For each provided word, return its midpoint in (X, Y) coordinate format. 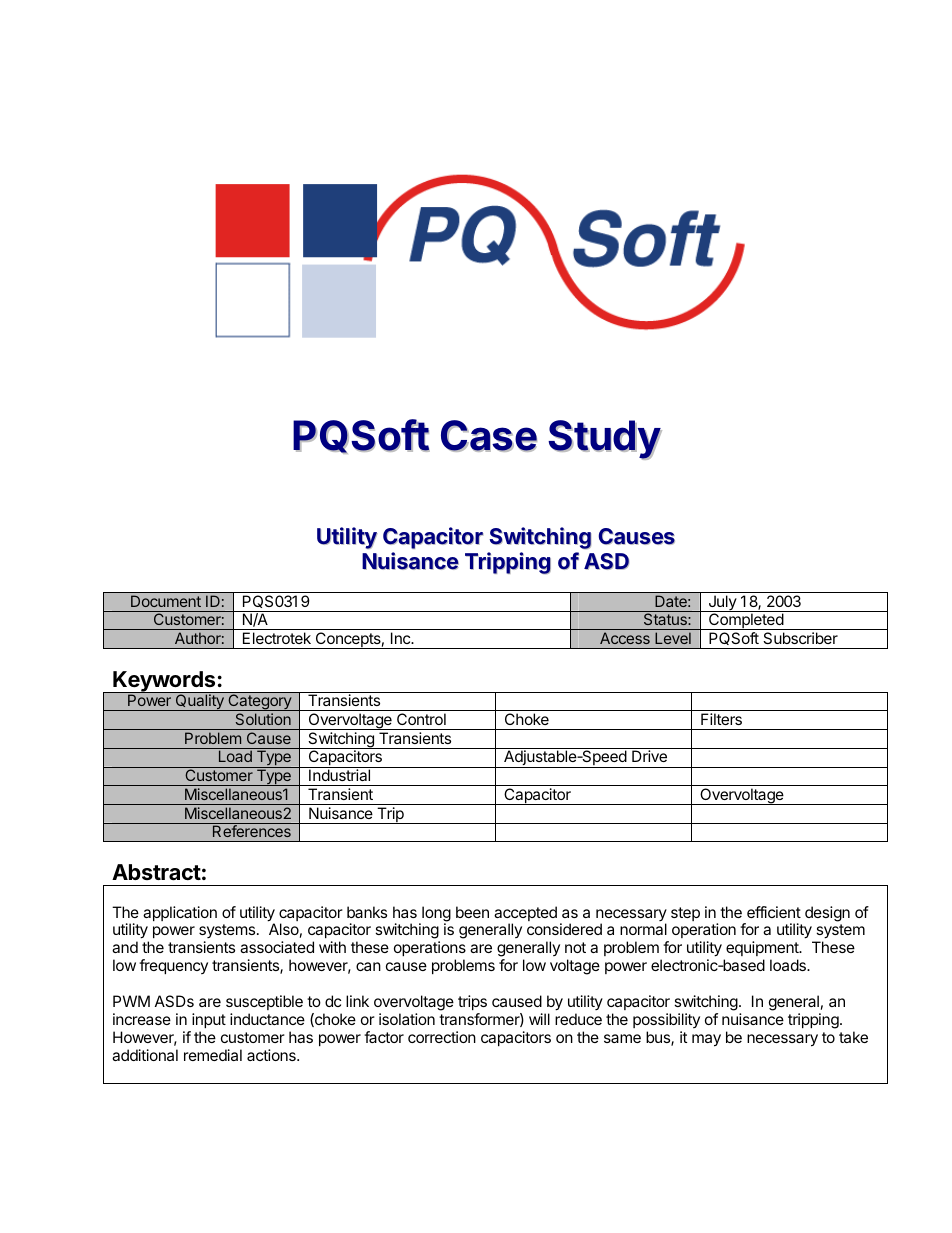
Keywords (164, 682)
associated (277, 947)
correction (442, 1037)
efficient (774, 912)
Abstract (156, 872)
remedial (213, 1055)
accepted (525, 915)
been (472, 912)
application (180, 913)
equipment (763, 948)
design (827, 914)
